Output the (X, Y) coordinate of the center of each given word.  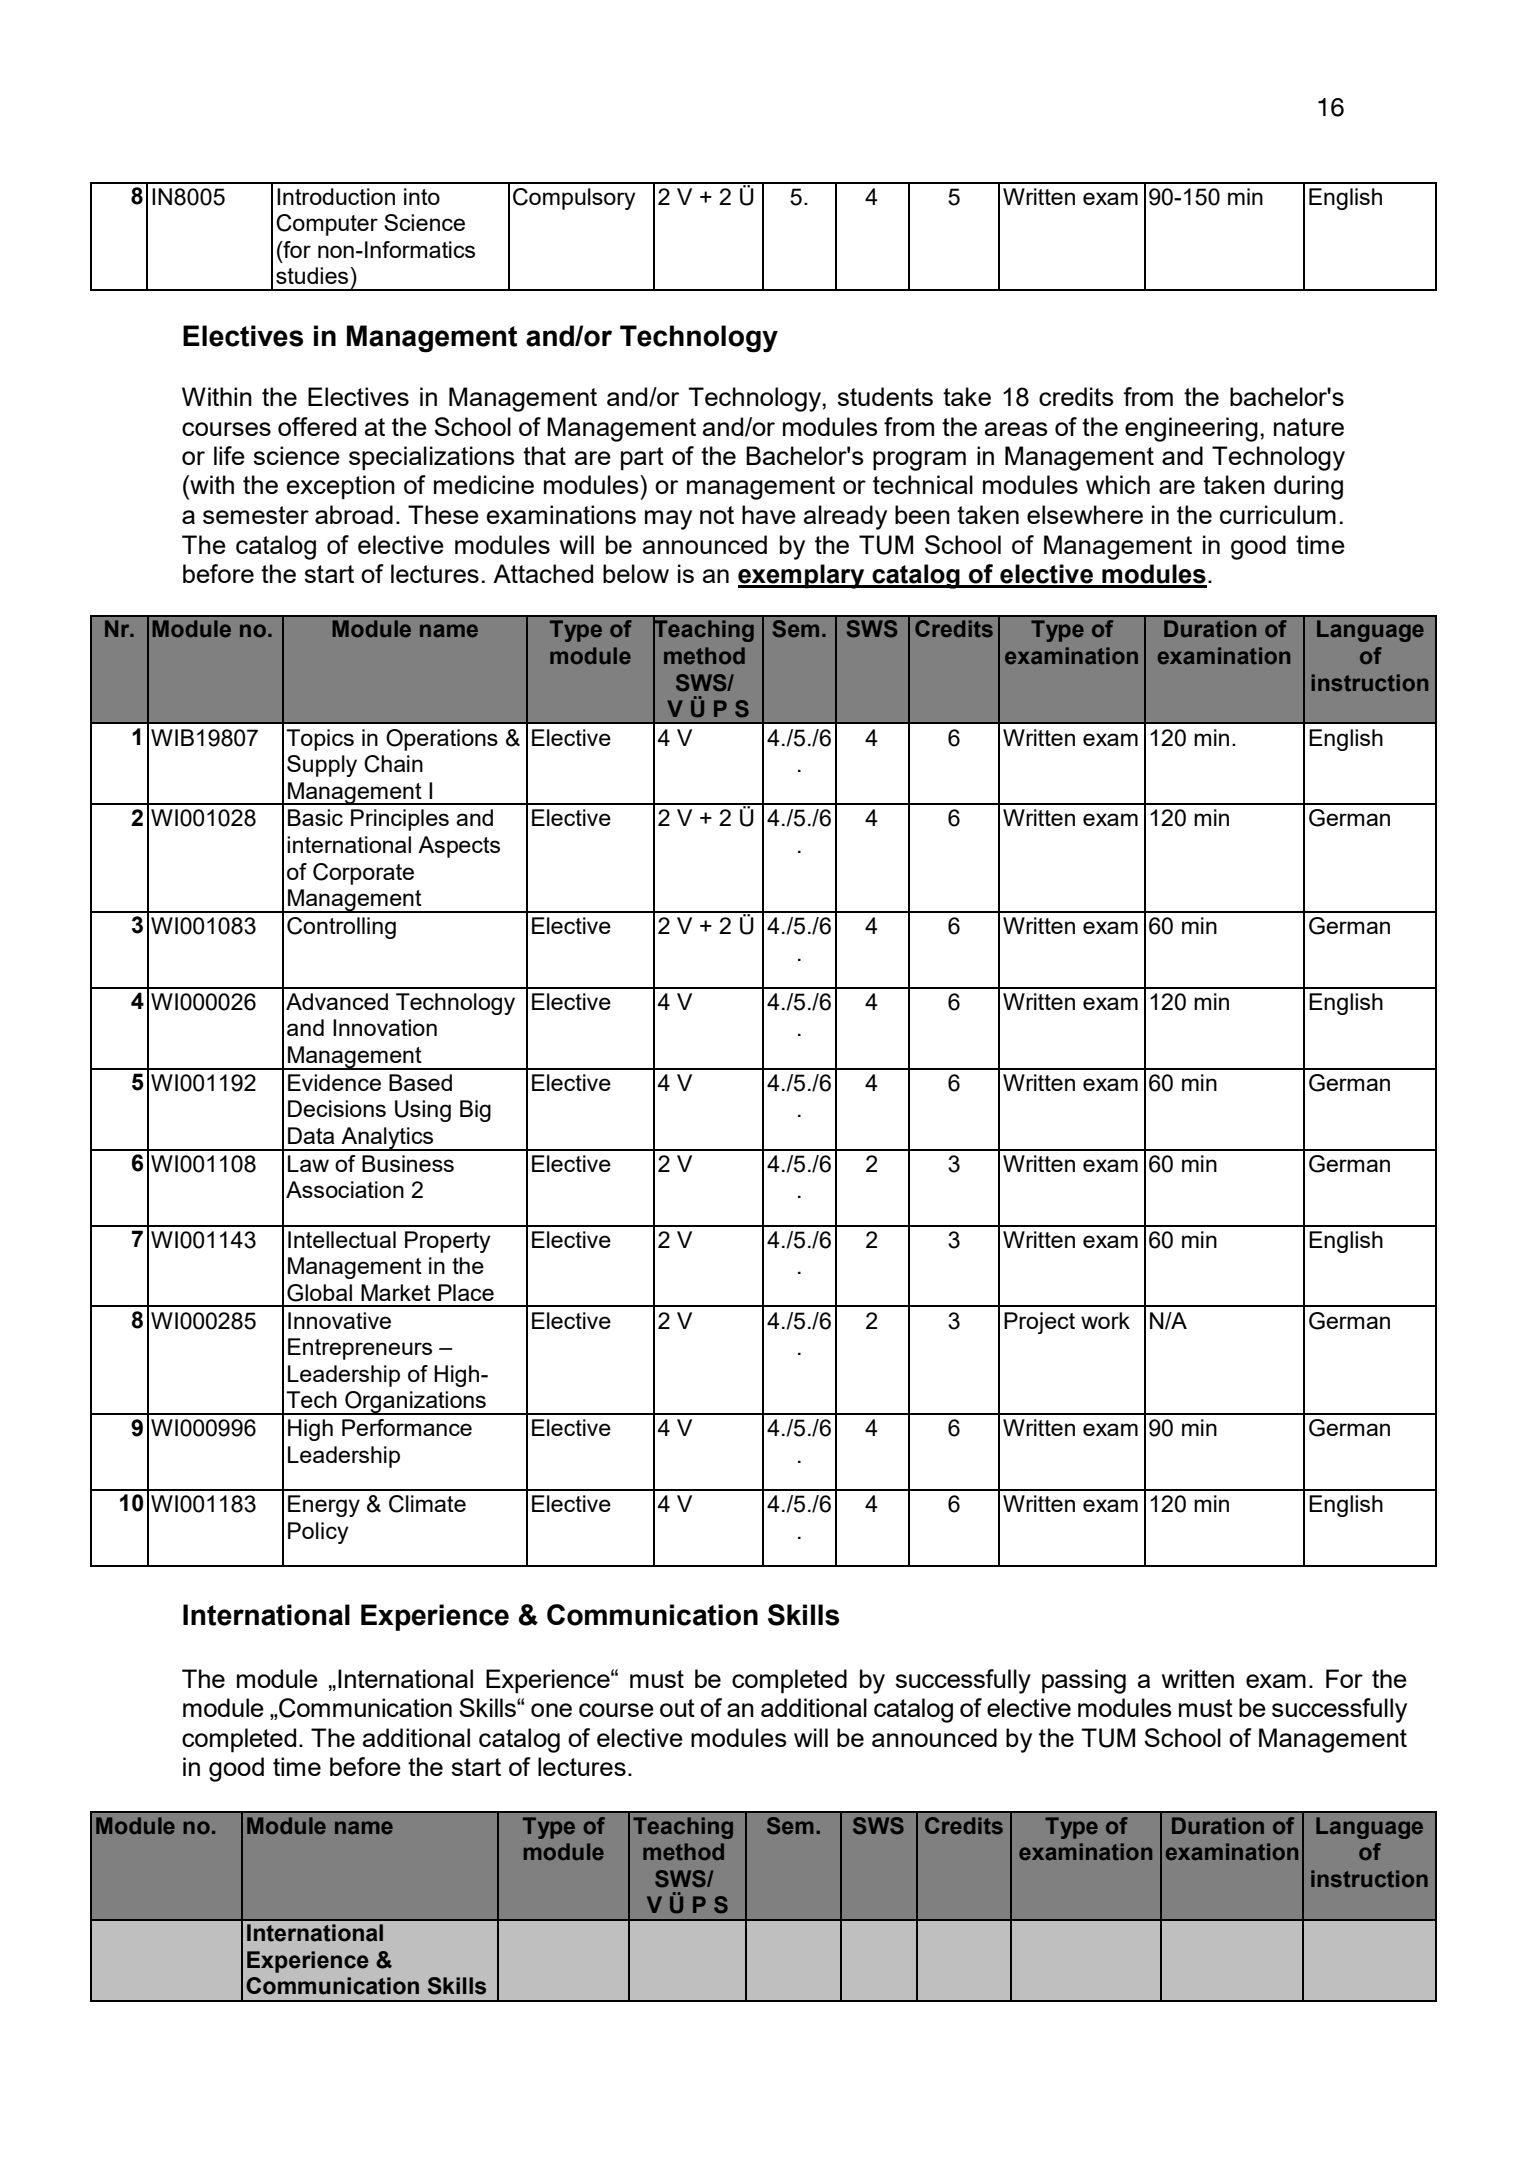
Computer (327, 225)
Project (1039, 1323)
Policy (318, 1533)
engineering (1191, 429)
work (1105, 1320)
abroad (354, 514)
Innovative (339, 1320)
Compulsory (574, 199)
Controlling (341, 928)
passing (1084, 1681)
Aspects (459, 847)
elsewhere (1085, 514)
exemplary (802, 576)
